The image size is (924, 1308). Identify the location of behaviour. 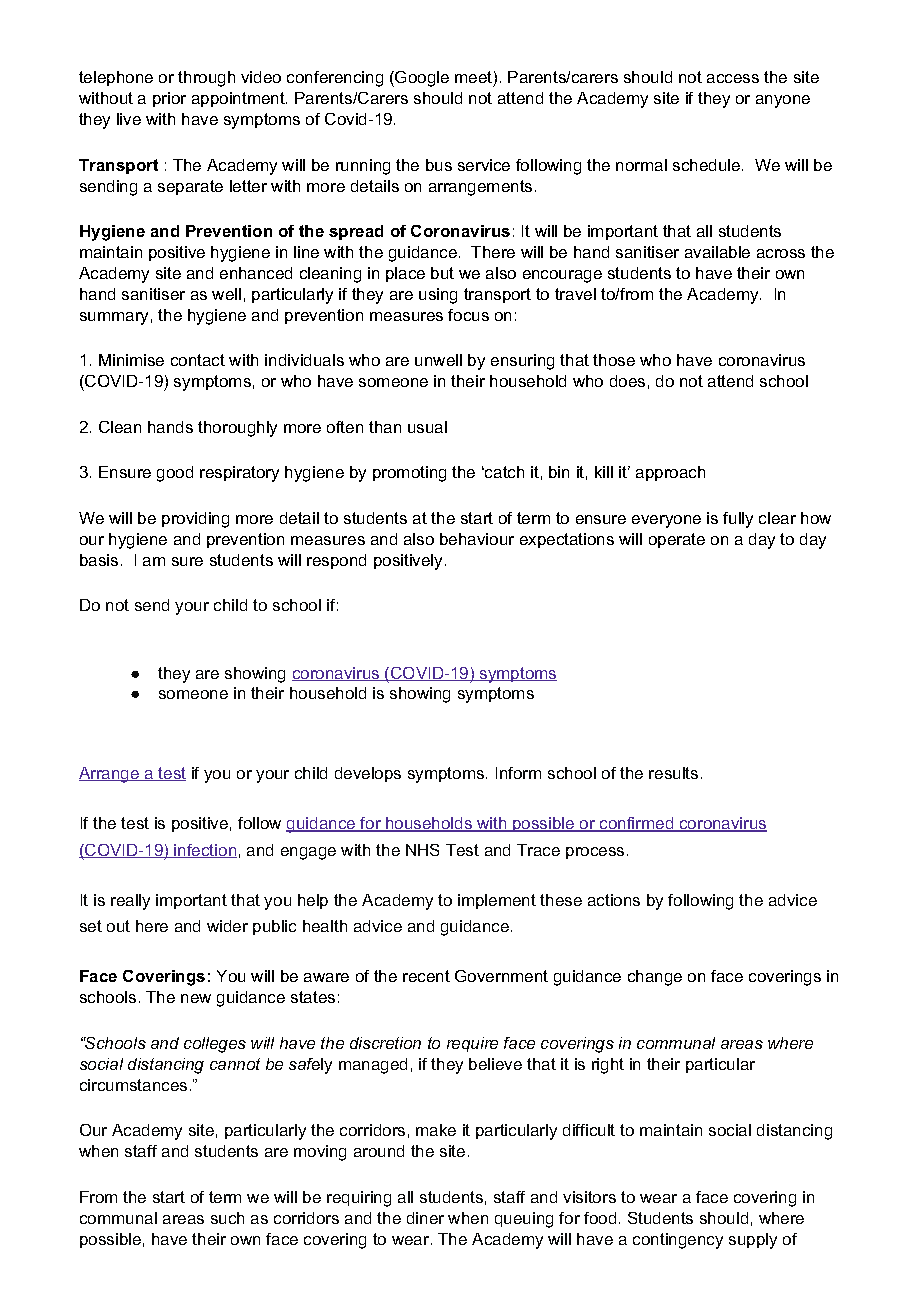
(477, 539).
